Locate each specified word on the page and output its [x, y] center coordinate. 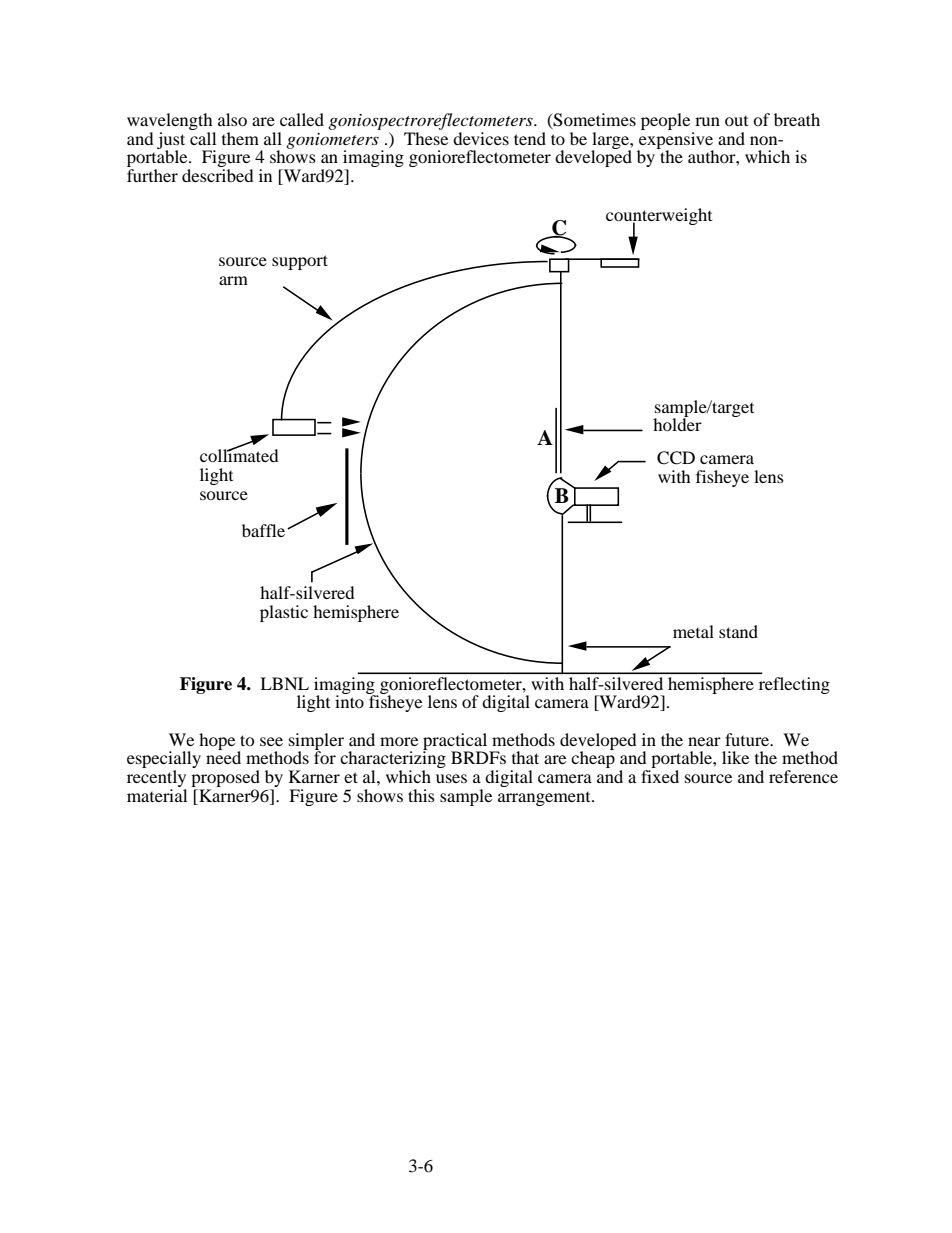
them [240, 138]
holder [677, 423]
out [736, 121]
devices [481, 138]
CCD [676, 458]
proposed [225, 780]
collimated [239, 454]
